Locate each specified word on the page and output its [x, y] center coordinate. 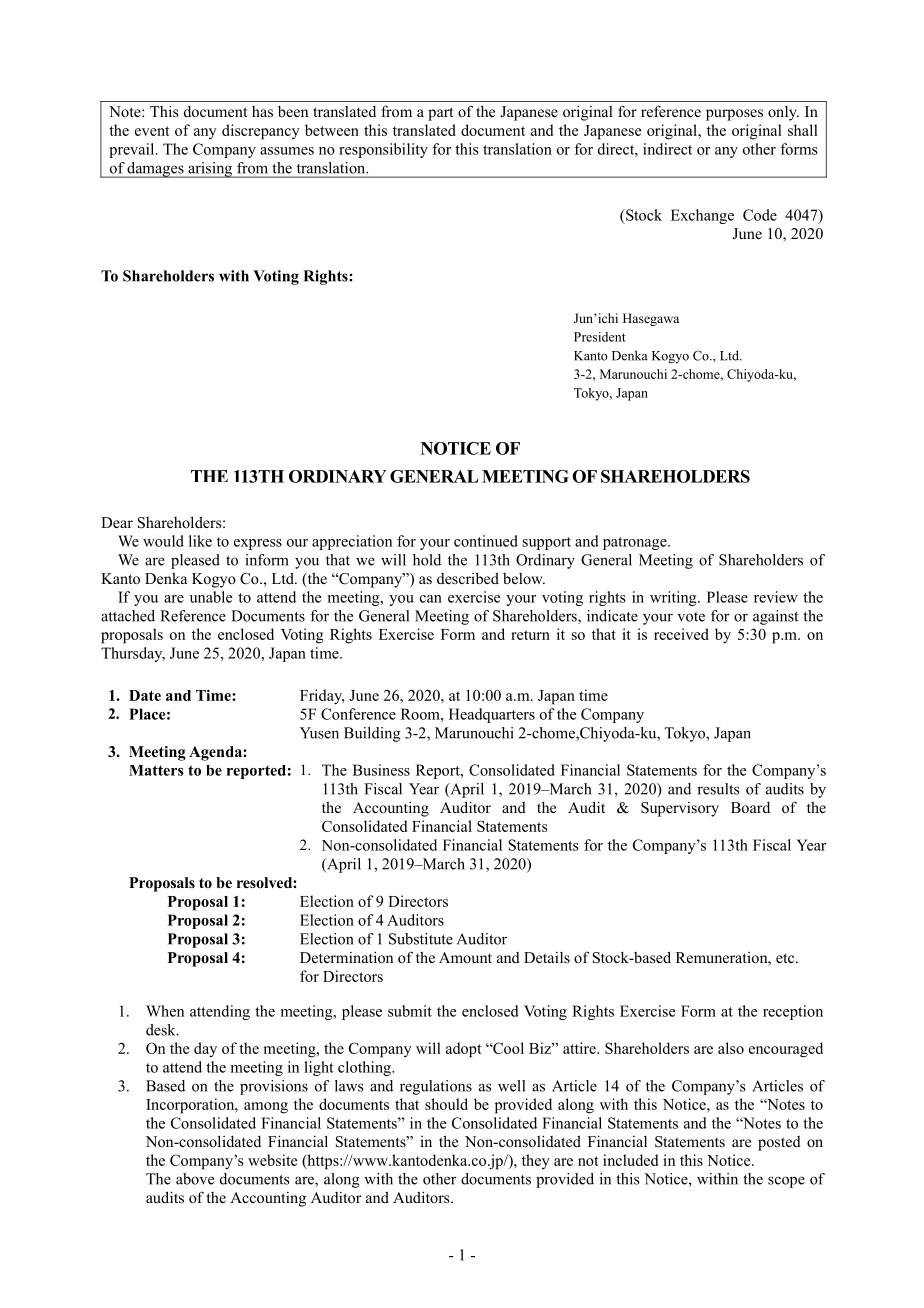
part [440, 114]
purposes [734, 115]
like [200, 541]
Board [750, 807]
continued [486, 541]
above [195, 1179]
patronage [636, 543]
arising [210, 170]
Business [381, 770]
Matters [156, 770]
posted [779, 1143]
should [446, 1104]
